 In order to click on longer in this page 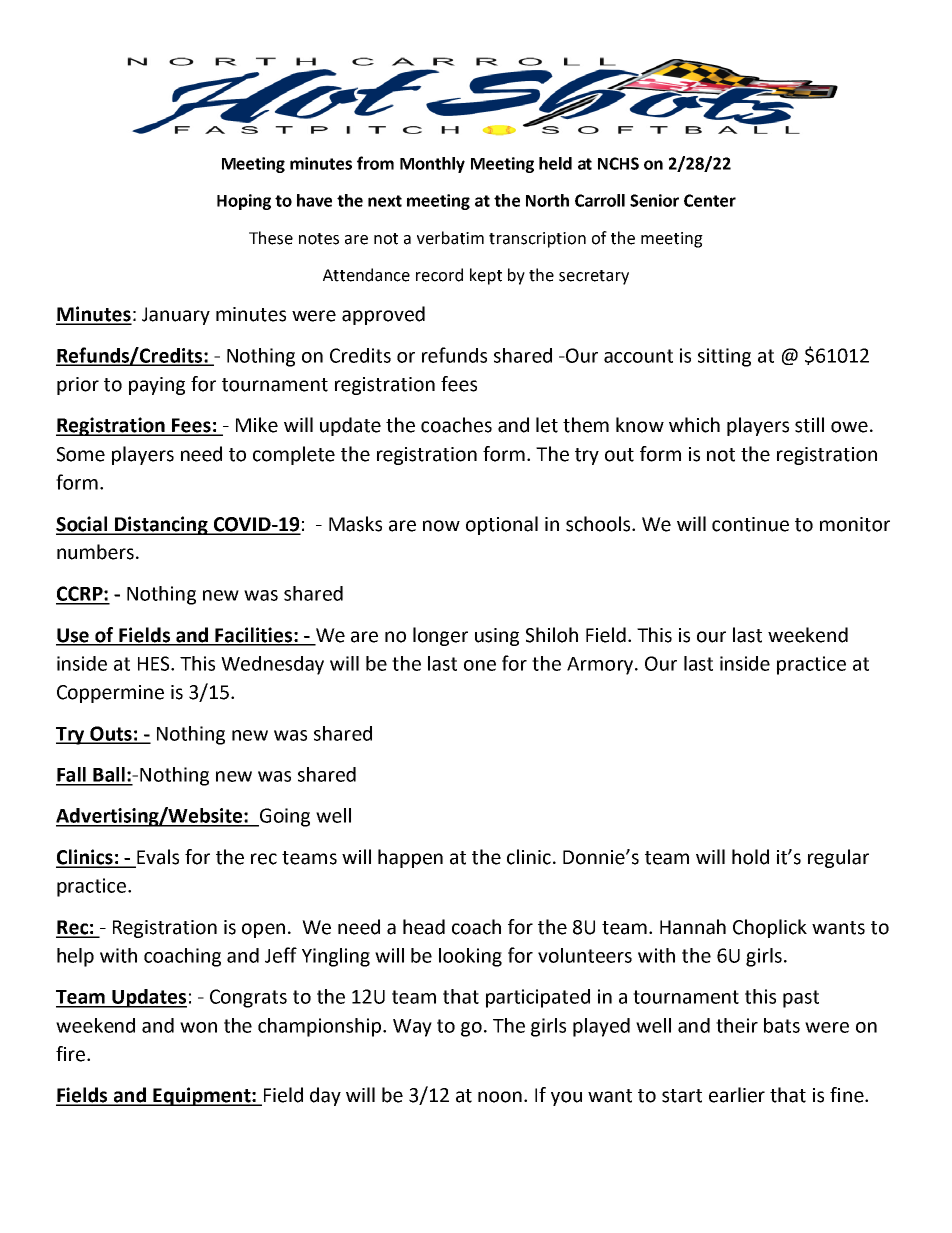, I will do `click(440, 636)`.
